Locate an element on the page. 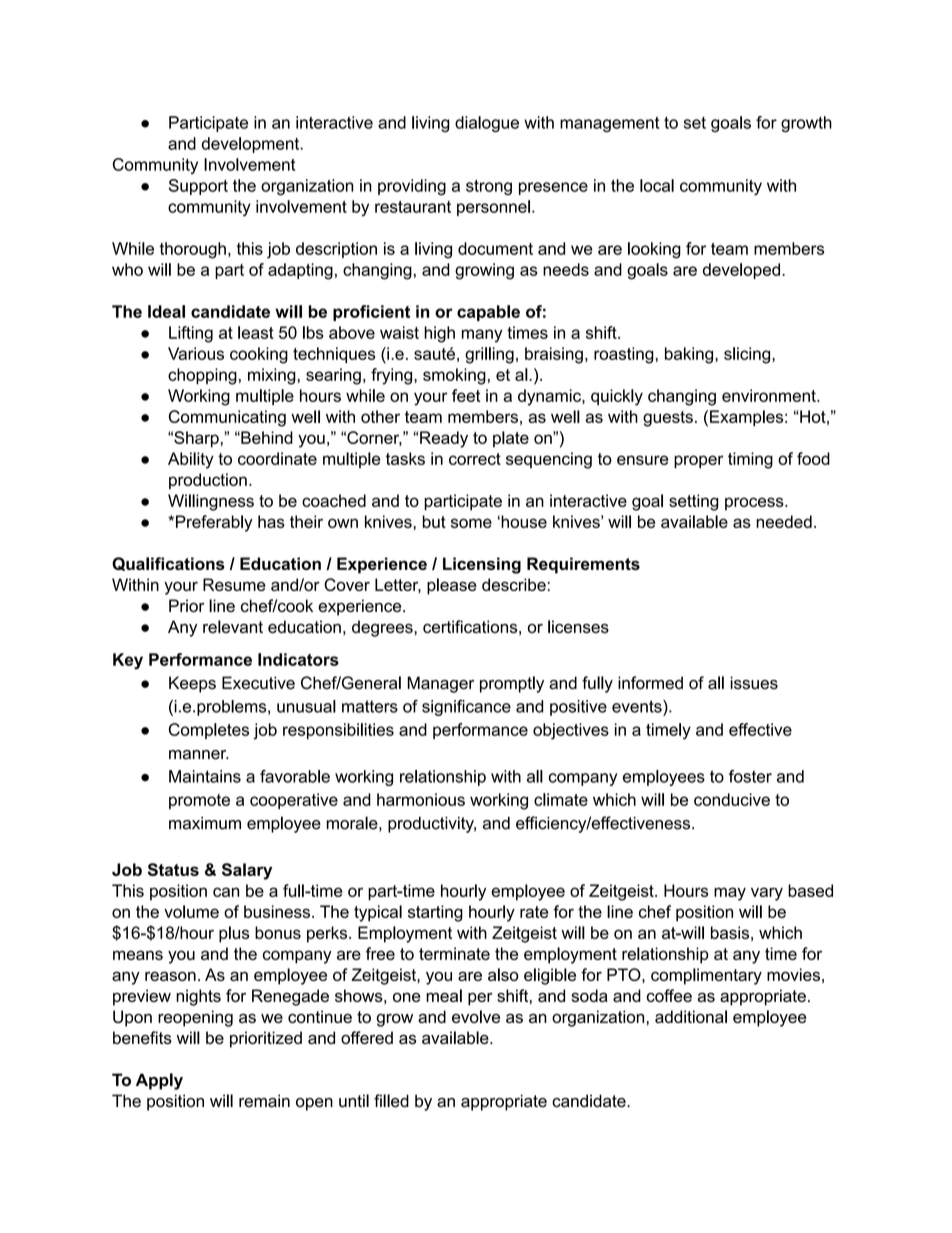  Apply is located at coordinates (159, 1081).
